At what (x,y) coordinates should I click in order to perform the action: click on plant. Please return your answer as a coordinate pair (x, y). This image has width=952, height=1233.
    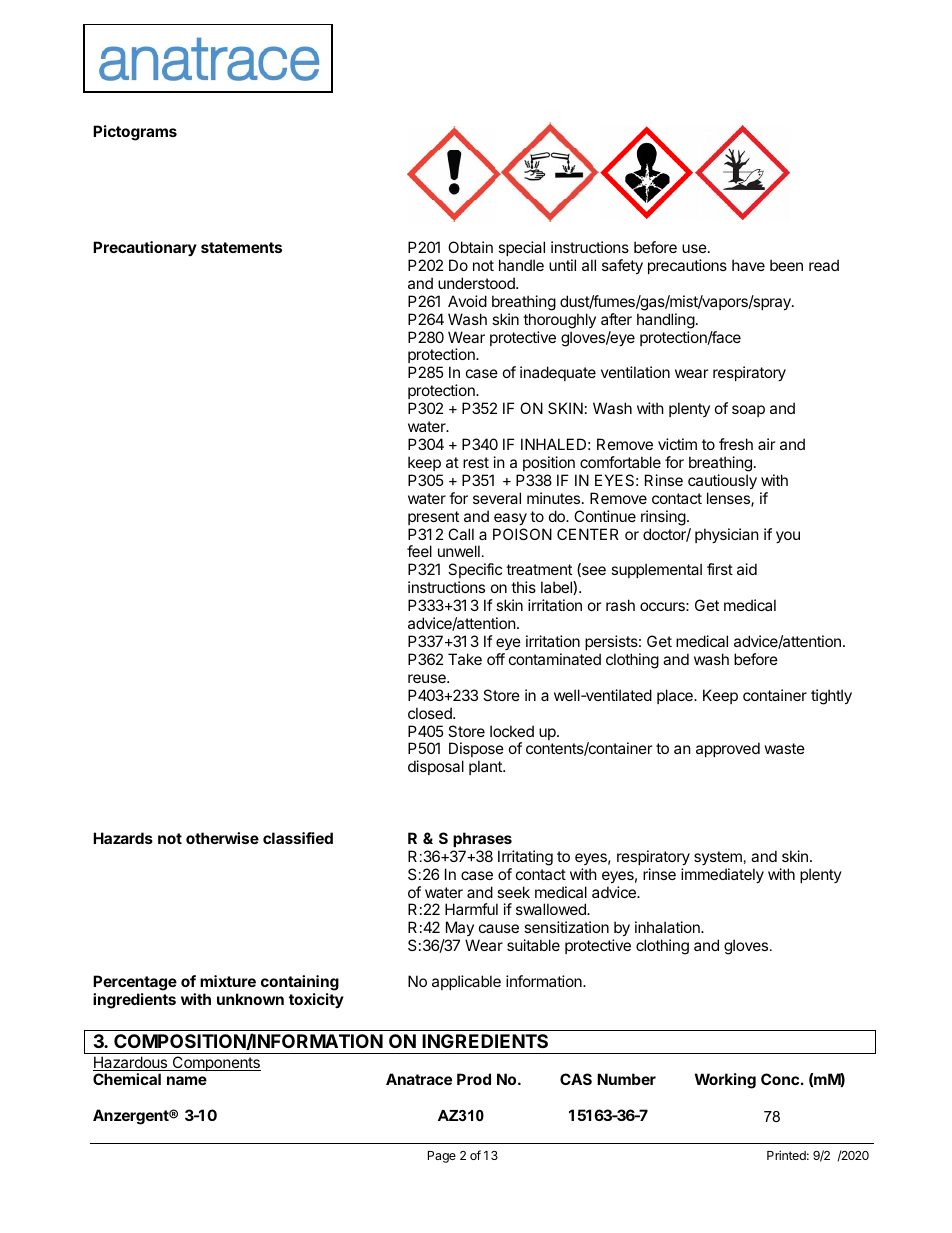
    Looking at the image, I should click on (486, 767).
